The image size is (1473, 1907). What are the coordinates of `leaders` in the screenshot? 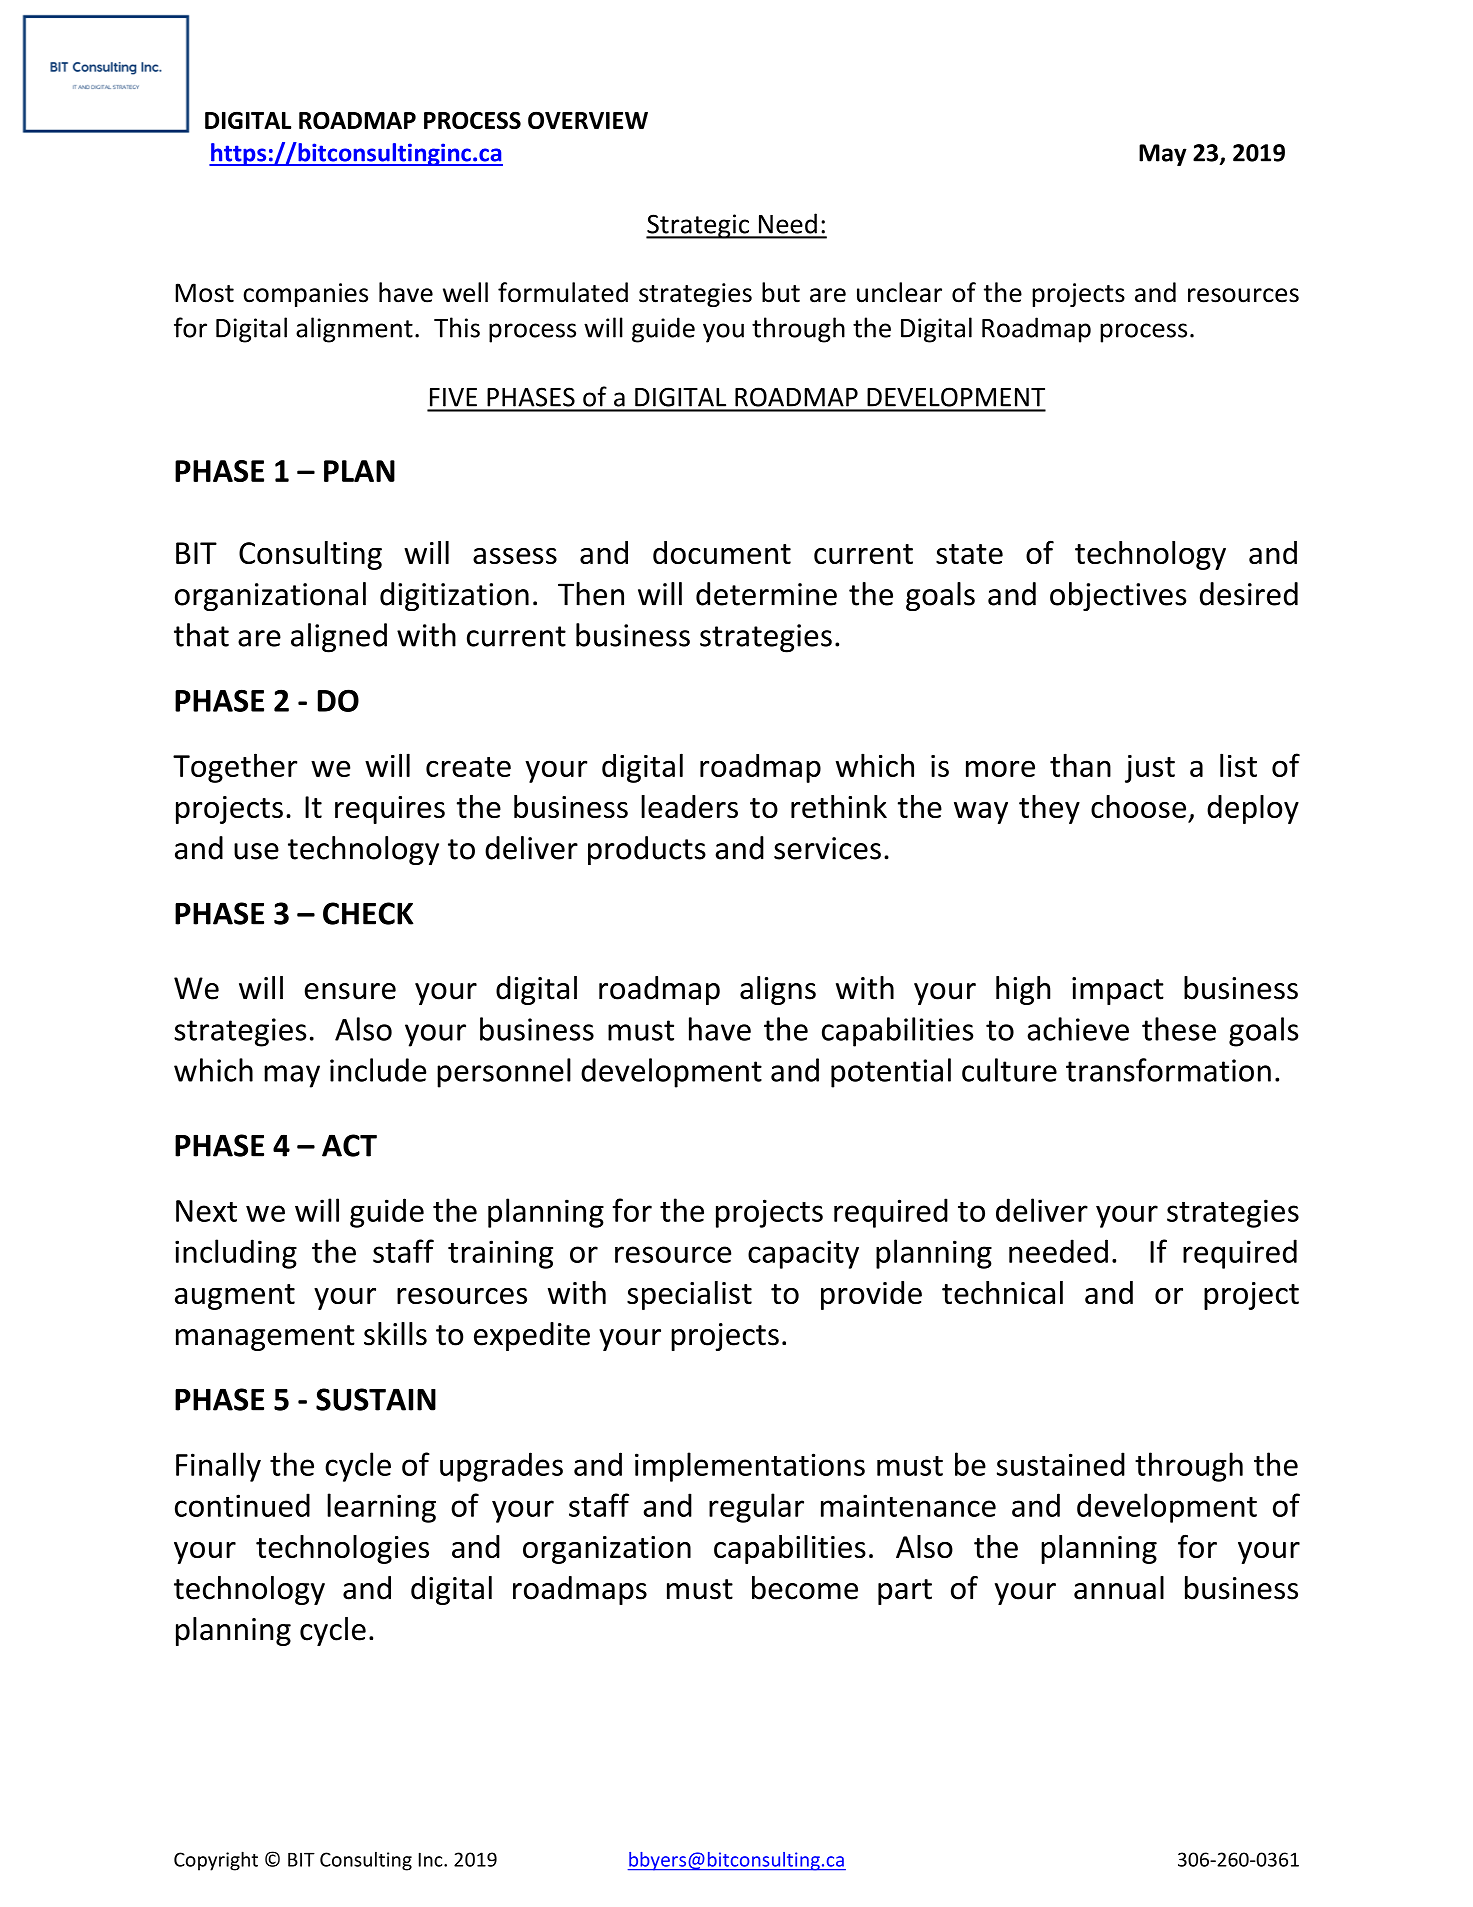 It's located at (689, 806).
